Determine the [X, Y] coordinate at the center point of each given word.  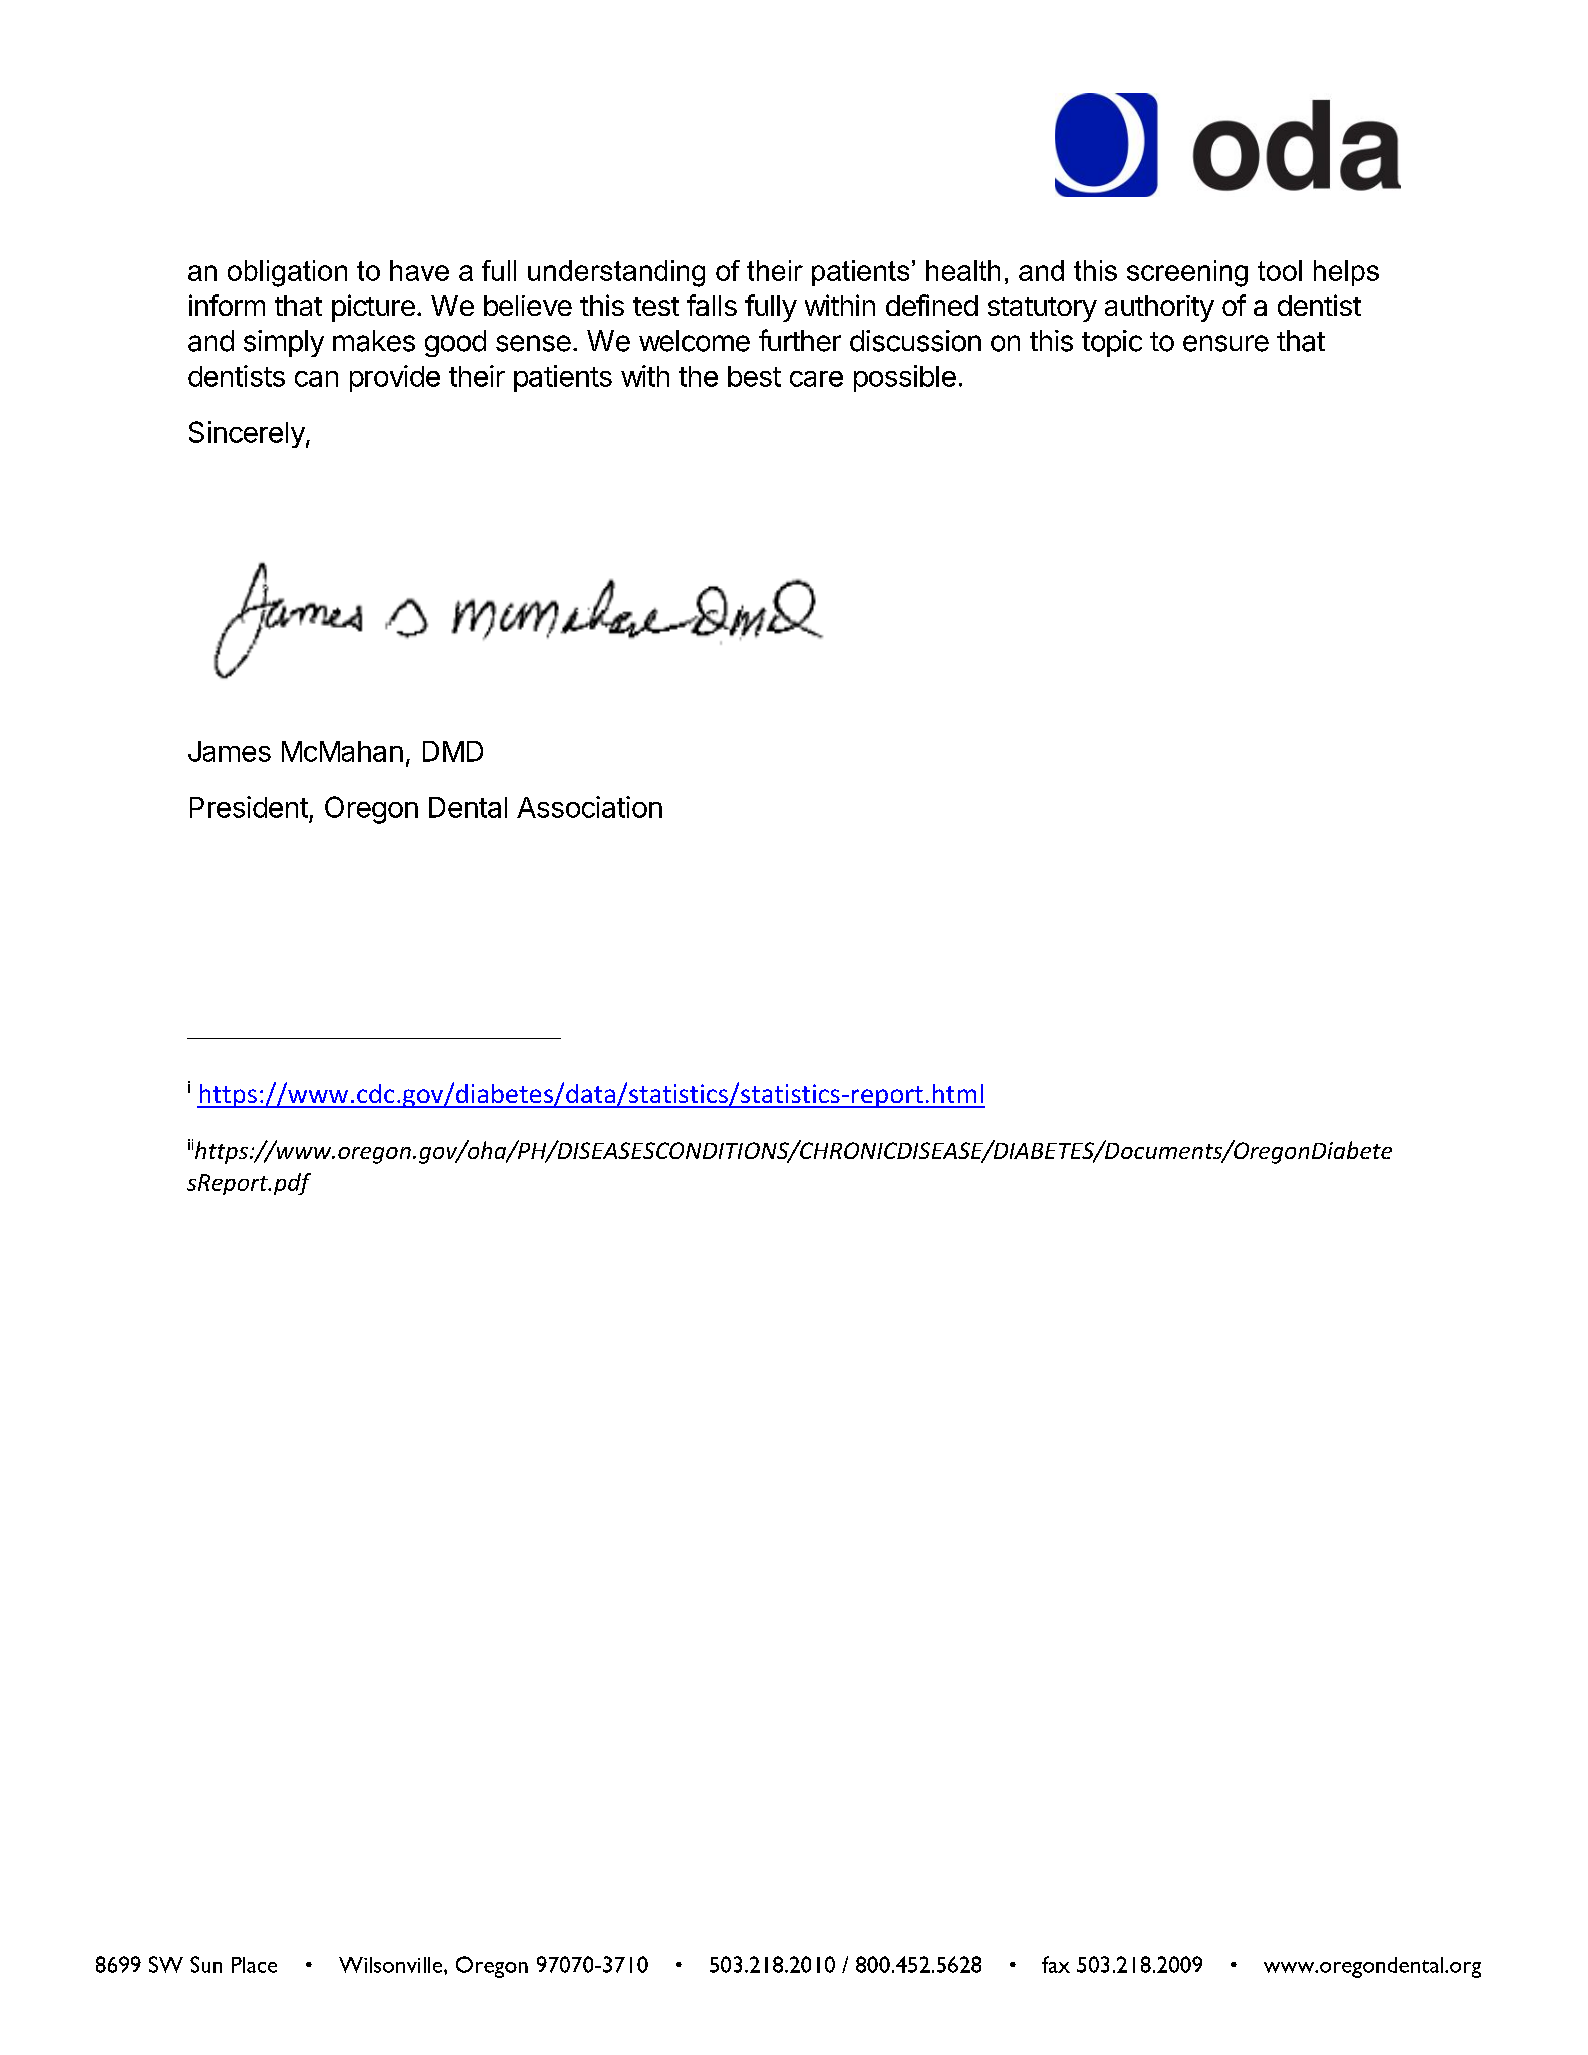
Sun [206, 1964]
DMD [453, 751]
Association [589, 807]
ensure [1226, 343]
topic [1112, 343]
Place [254, 1965]
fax [1056, 1964]
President [249, 807]
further [800, 340]
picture [373, 308]
